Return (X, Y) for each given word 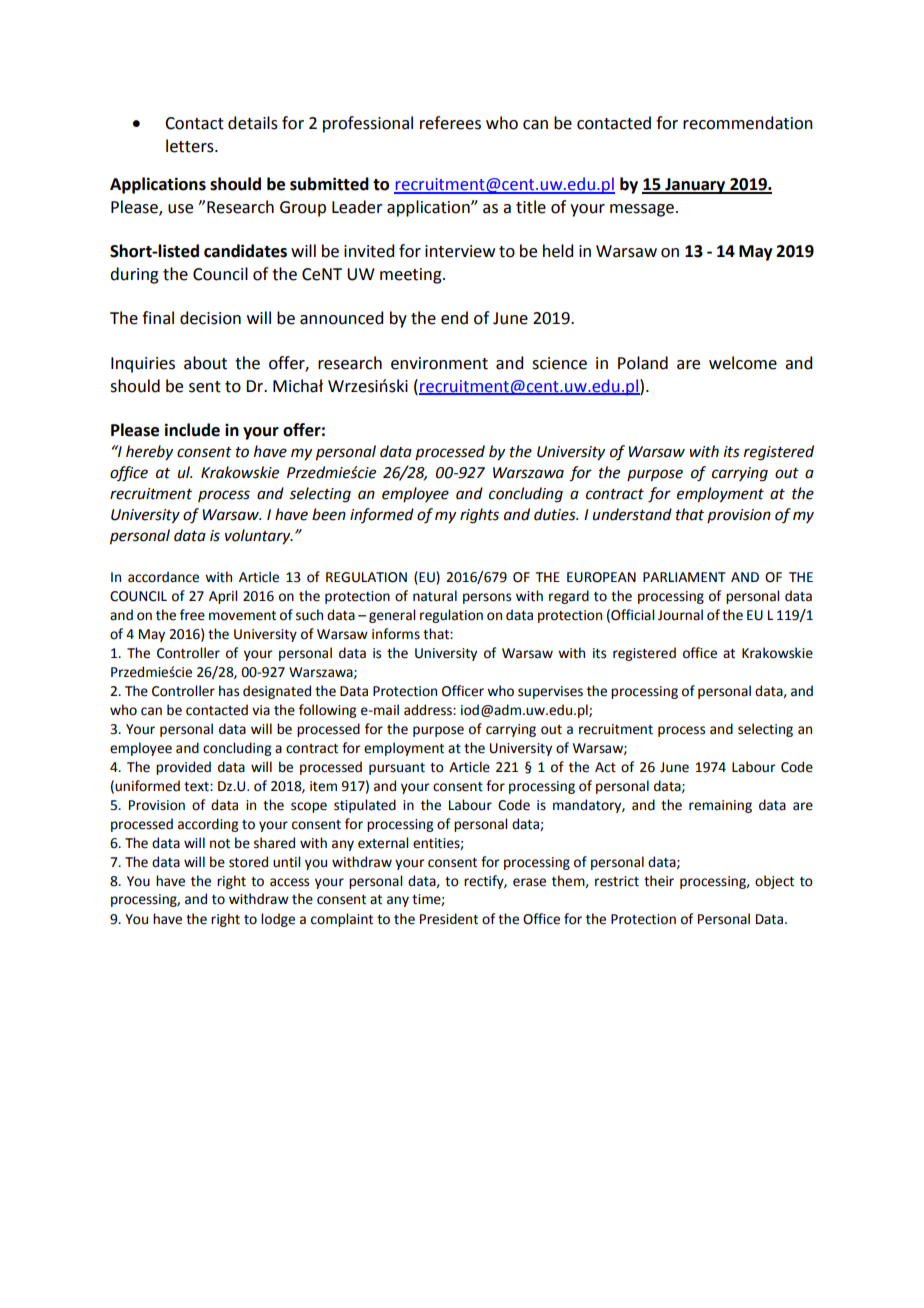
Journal (680, 615)
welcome (743, 363)
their (659, 881)
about (205, 363)
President (449, 919)
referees (450, 123)
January (695, 186)
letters (191, 146)
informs (396, 634)
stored (248, 862)
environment (439, 363)
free (192, 615)
